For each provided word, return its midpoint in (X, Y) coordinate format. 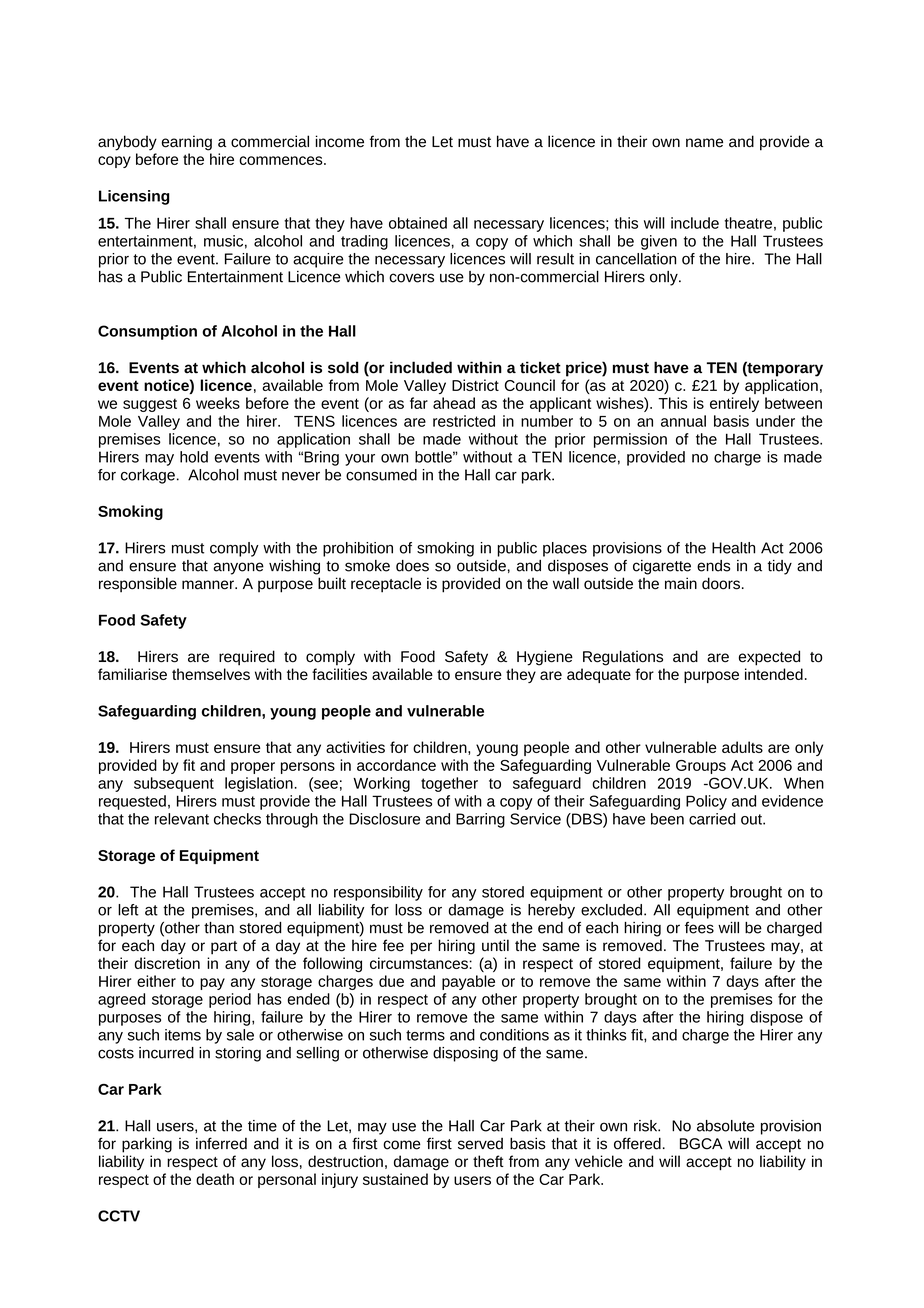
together (449, 784)
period (230, 1000)
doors (721, 583)
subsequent (174, 784)
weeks (218, 403)
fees (699, 928)
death (215, 1179)
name (704, 143)
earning (187, 143)
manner (209, 585)
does (412, 566)
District (475, 385)
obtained (418, 223)
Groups (701, 767)
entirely (734, 404)
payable (468, 982)
